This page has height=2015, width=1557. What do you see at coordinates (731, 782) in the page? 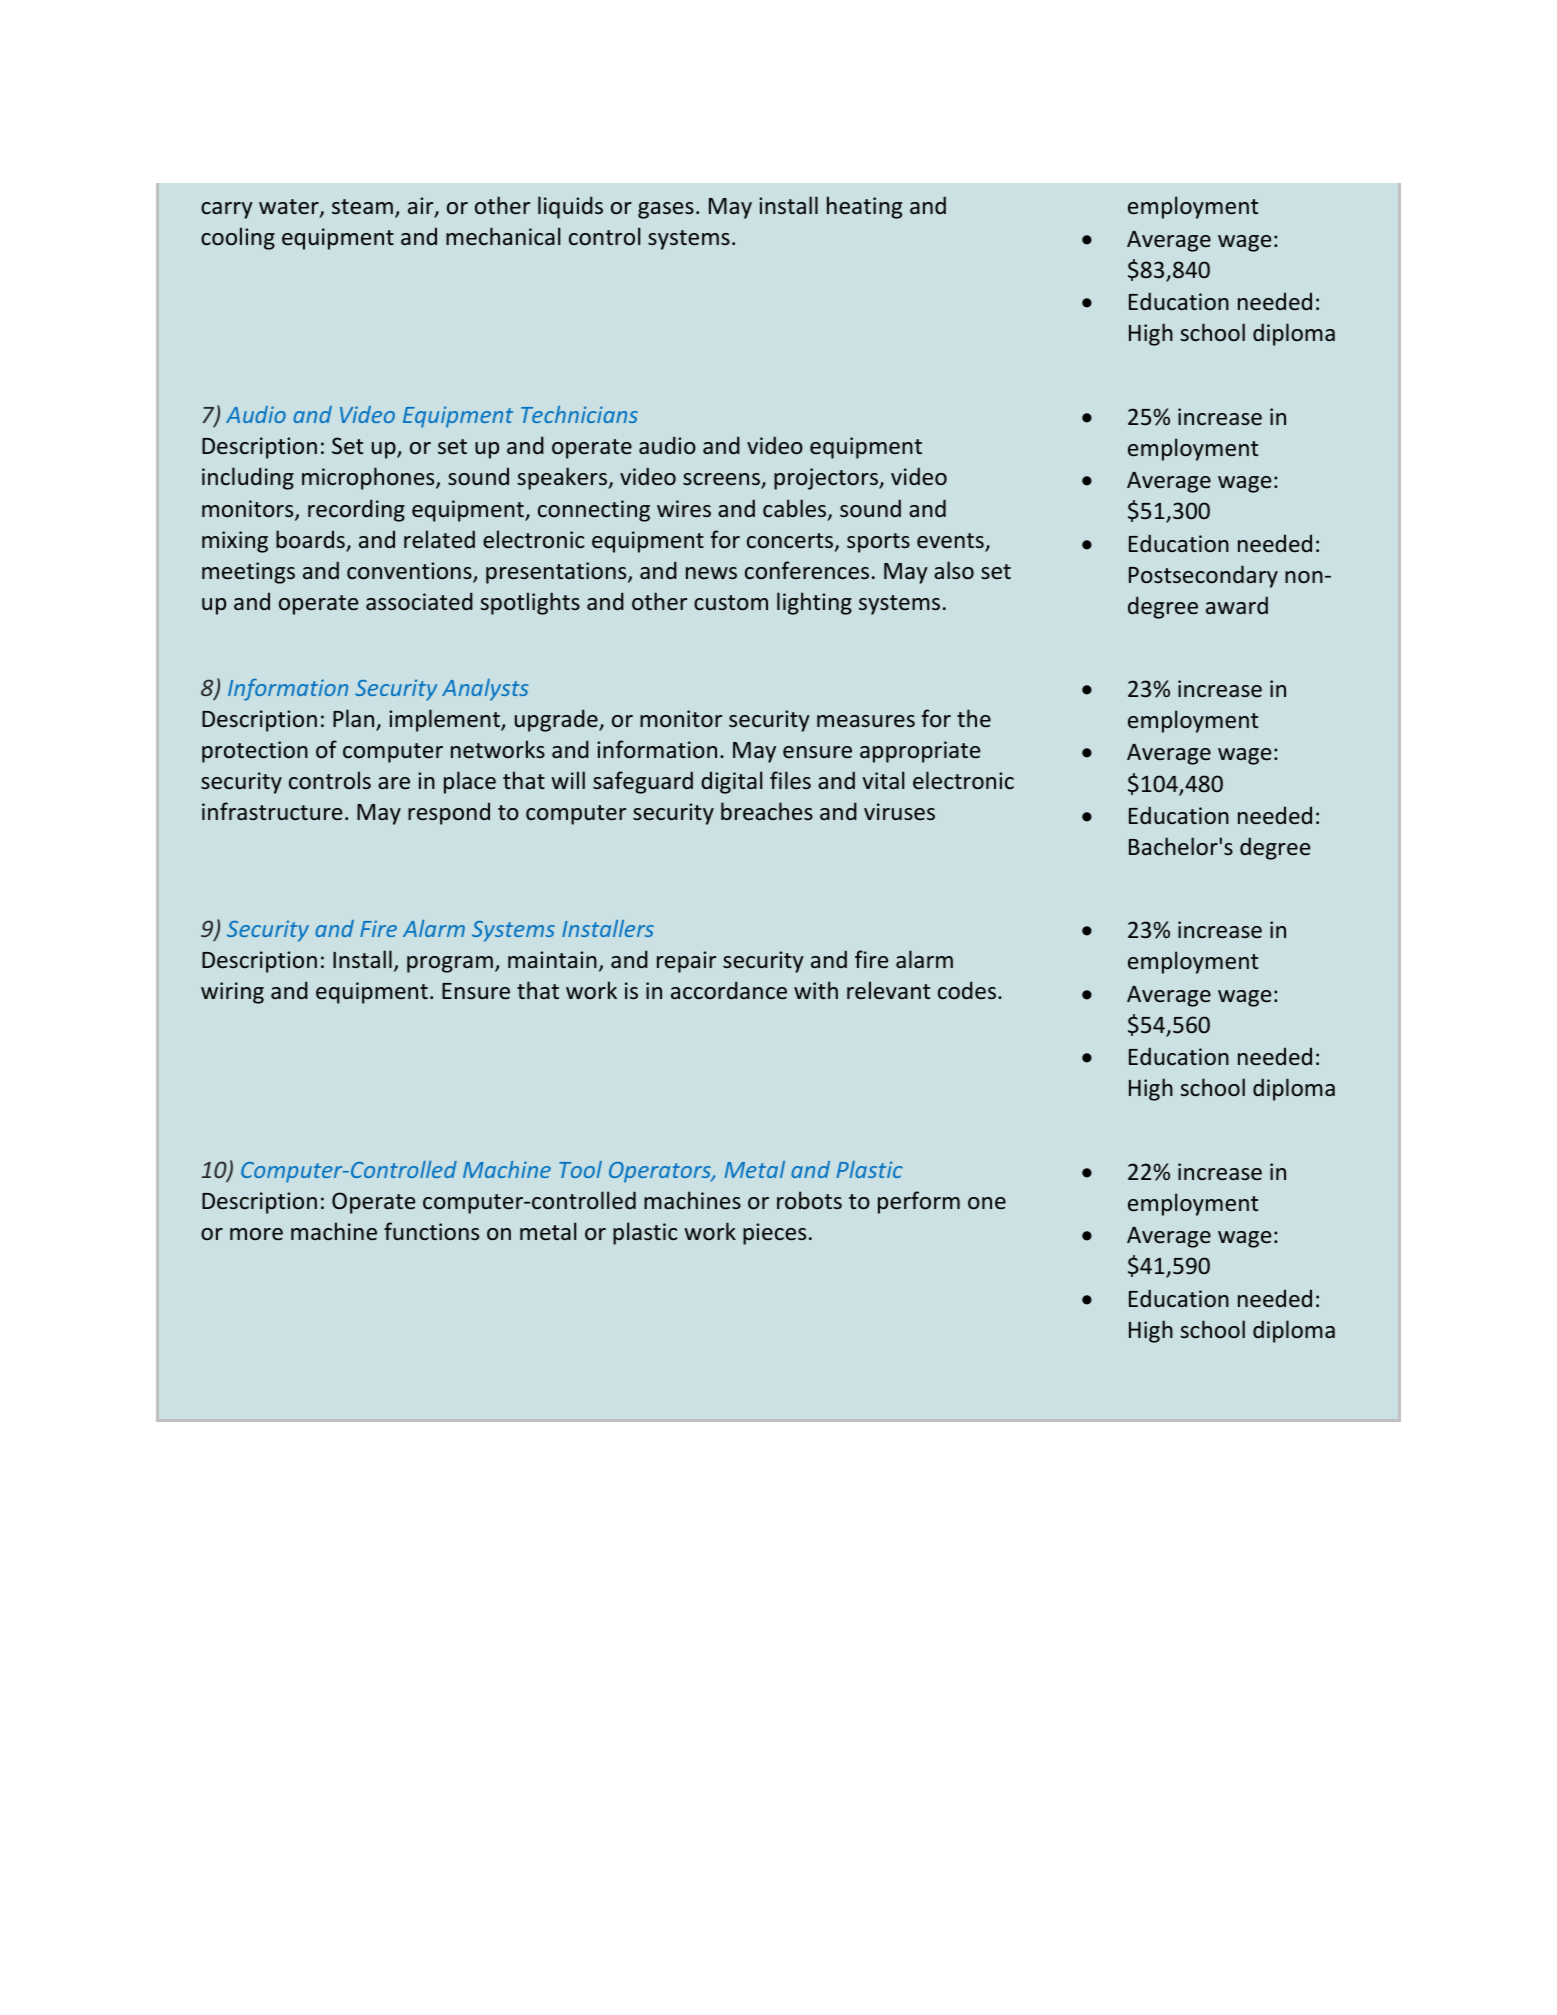
I see `digital` at bounding box center [731, 782].
